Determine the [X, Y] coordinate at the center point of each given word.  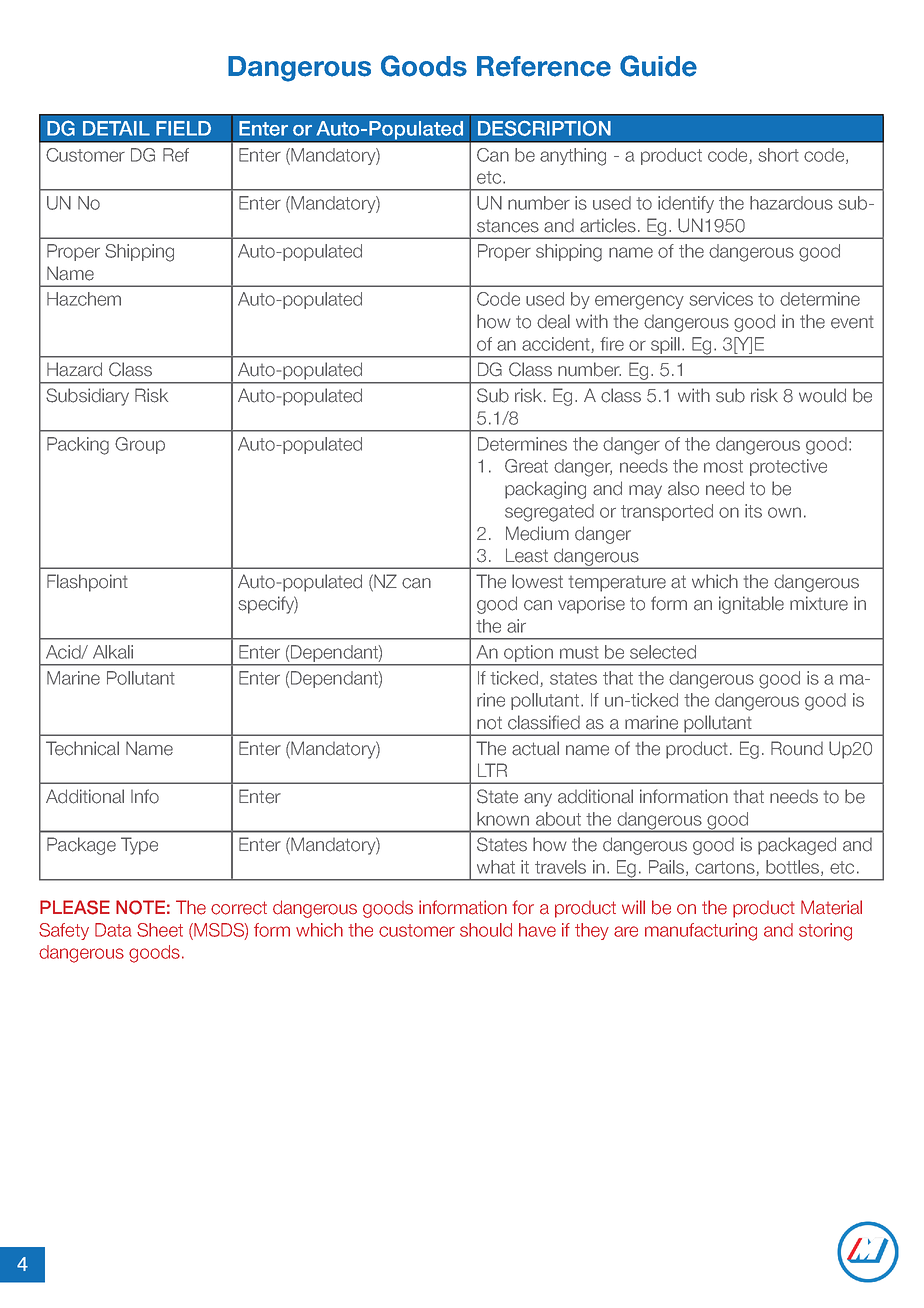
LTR [492, 770]
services [721, 299]
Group [140, 445]
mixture [819, 603]
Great [526, 466]
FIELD [183, 128]
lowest [537, 581]
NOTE [140, 907]
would [822, 395]
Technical [82, 748]
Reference [544, 66]
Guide [658, 66]
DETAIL [116, 128]
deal [553, 321]
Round [797, 748]
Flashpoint [87, 583]
